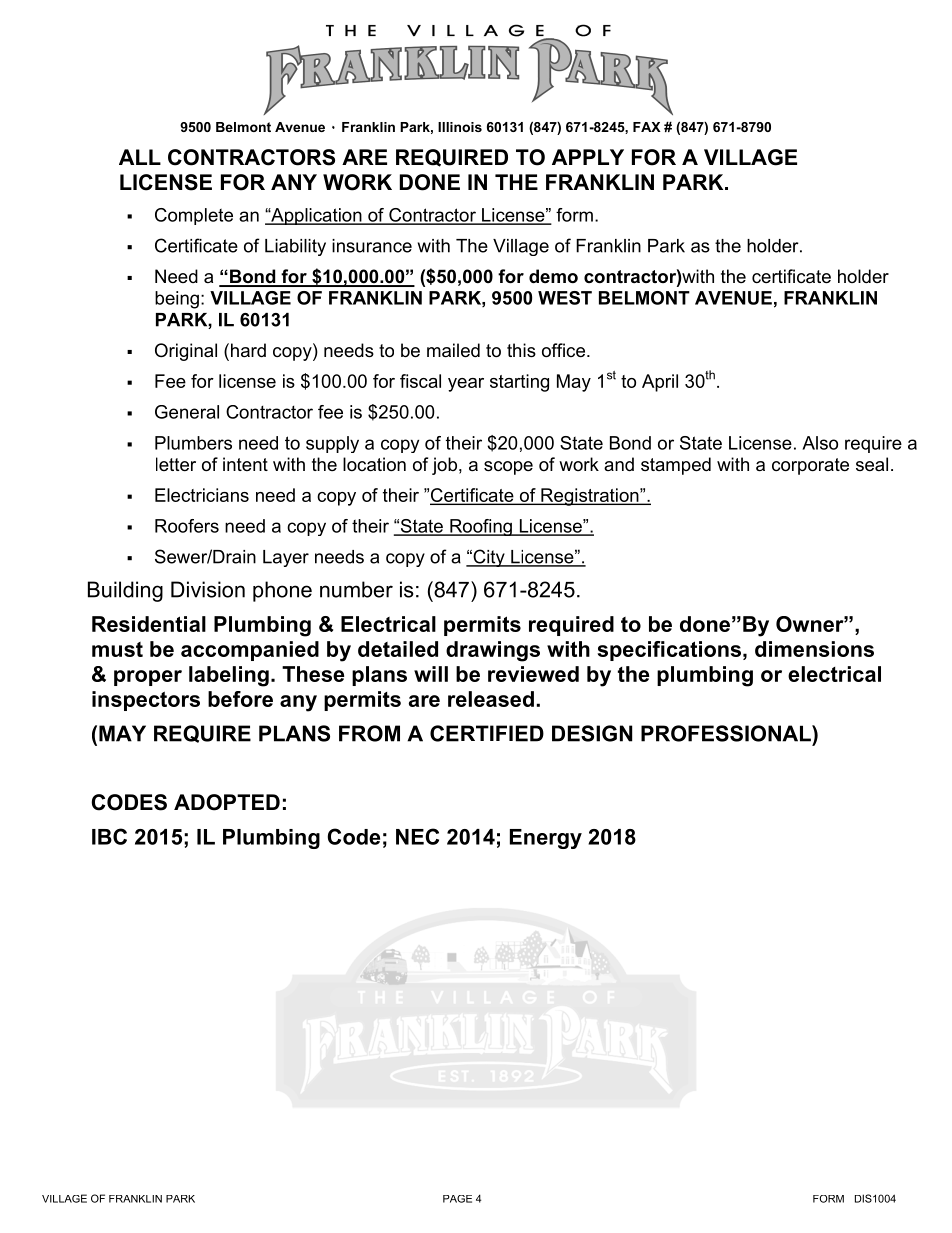  I want to click on Electricians, so click(202, 495).
